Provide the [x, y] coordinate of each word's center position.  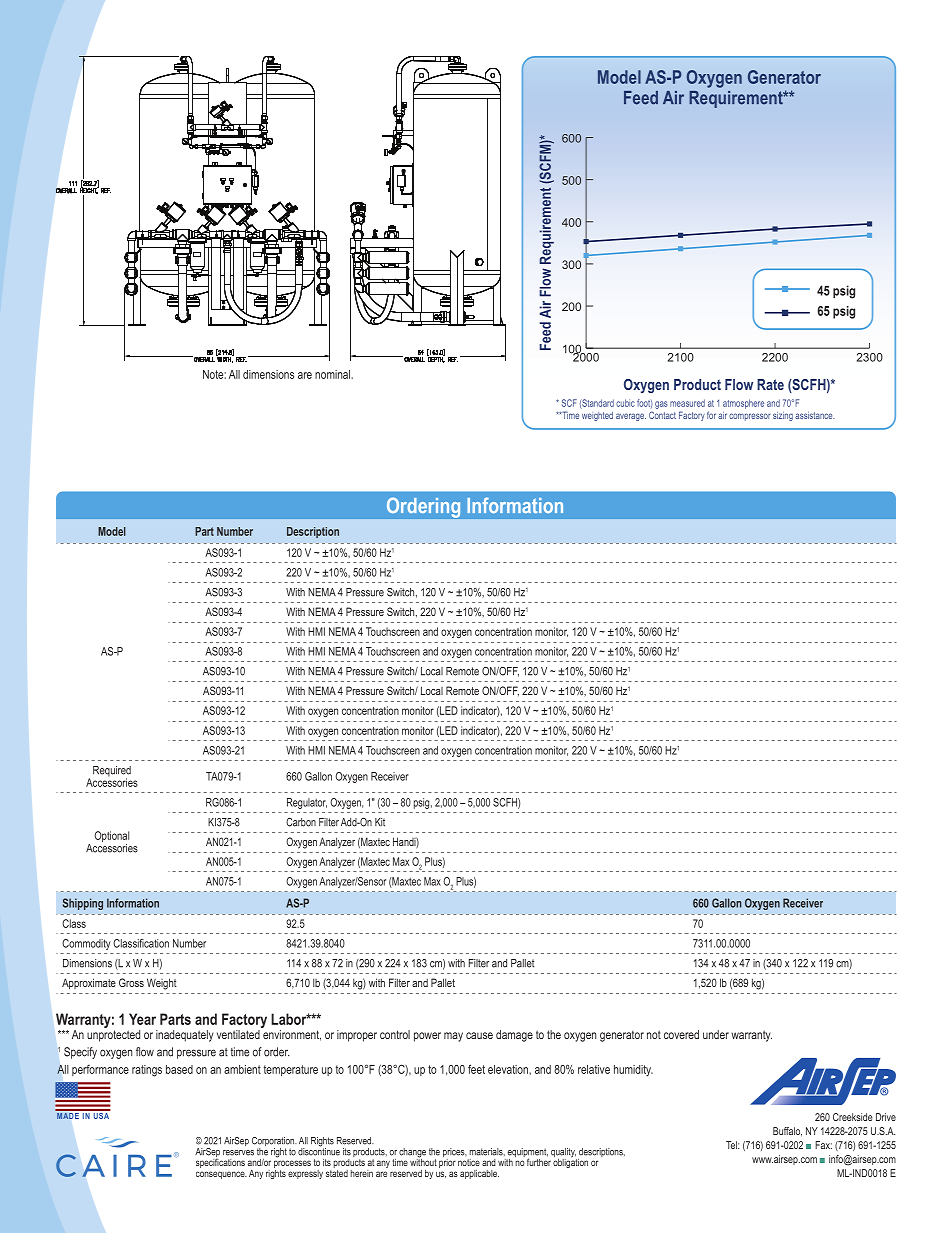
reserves [238, 1153]
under [716, 1034]
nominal [334, 374]
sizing [783, 416]
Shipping [83, 904]
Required [112, 772]
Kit [380, 822]
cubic [625, 403]
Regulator [307, 803]
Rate [770, 384]
